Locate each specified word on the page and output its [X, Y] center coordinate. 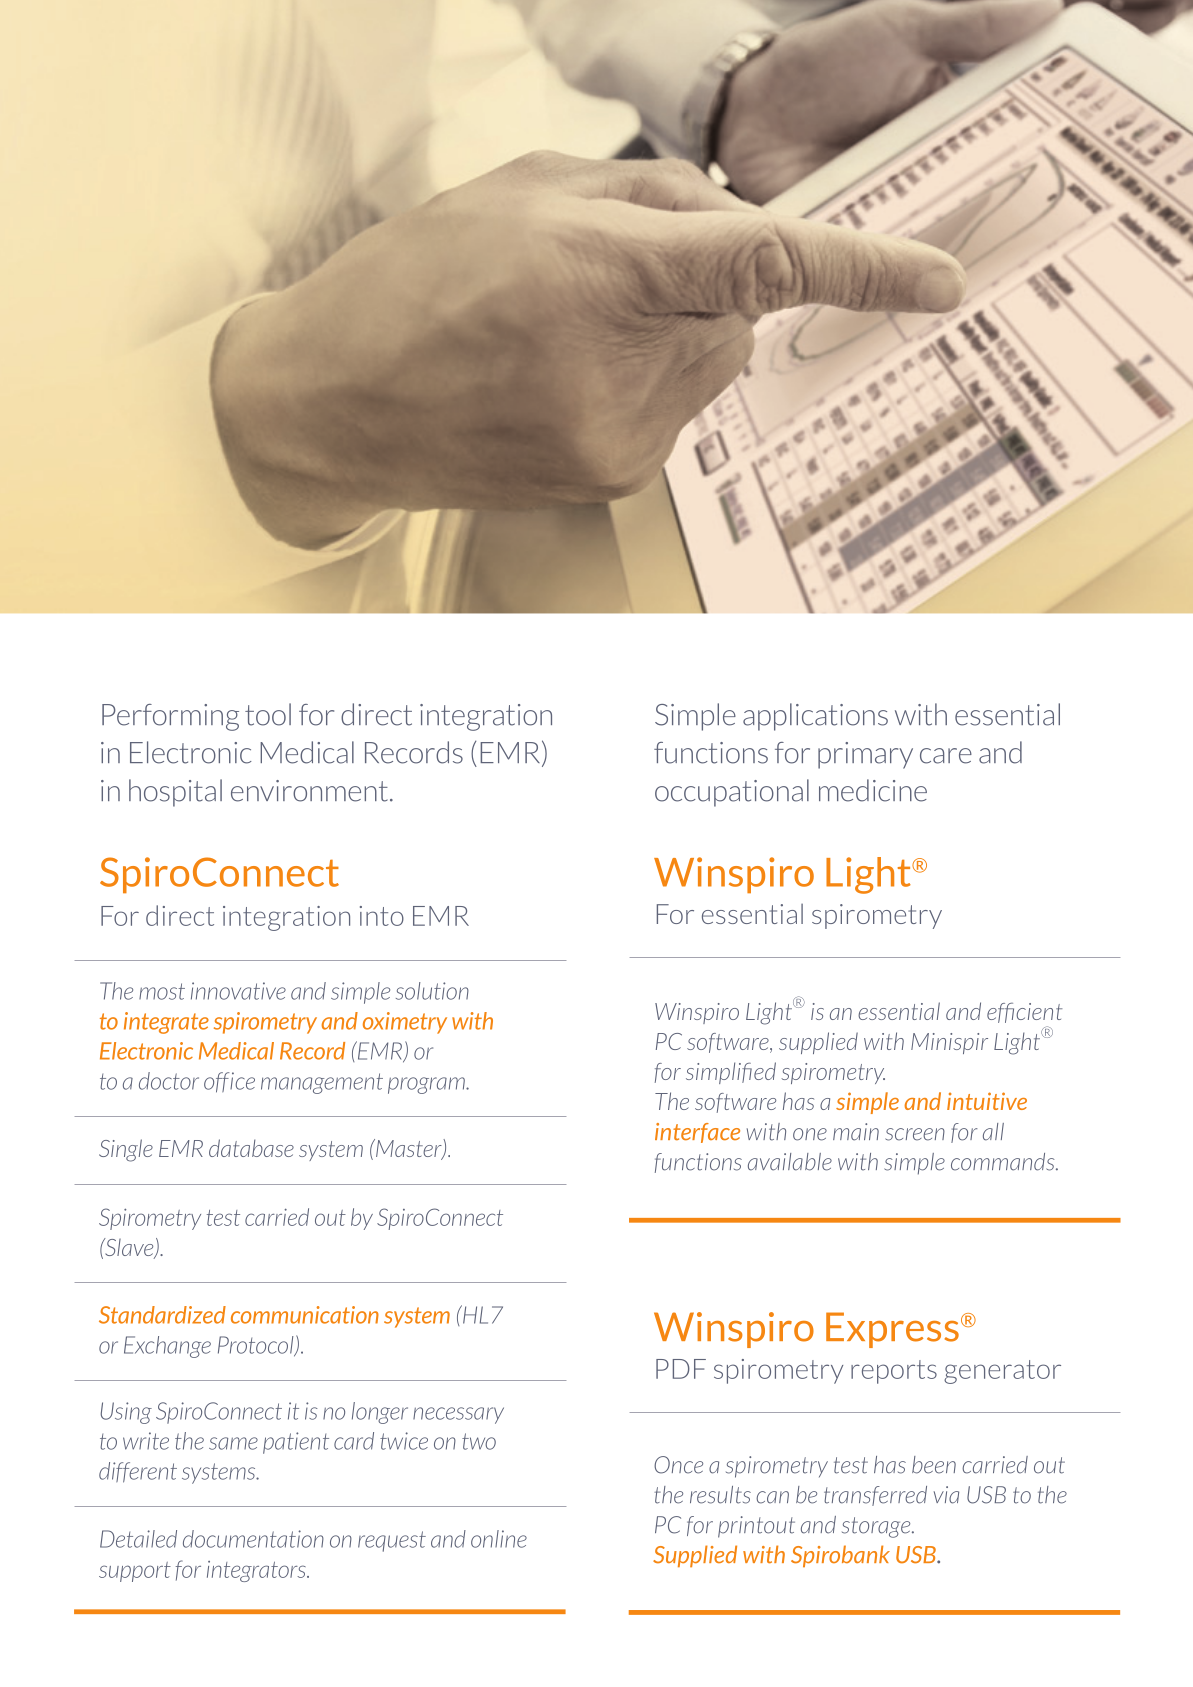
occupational [732, 793]
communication [305, 1315]
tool [268, 714]
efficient [1024, 1013]
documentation [253, 1539]
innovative [238, 991]
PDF [681, 1369]
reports [894, 1372]
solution [432, 991]
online [499, 1539]
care [946, 756]
